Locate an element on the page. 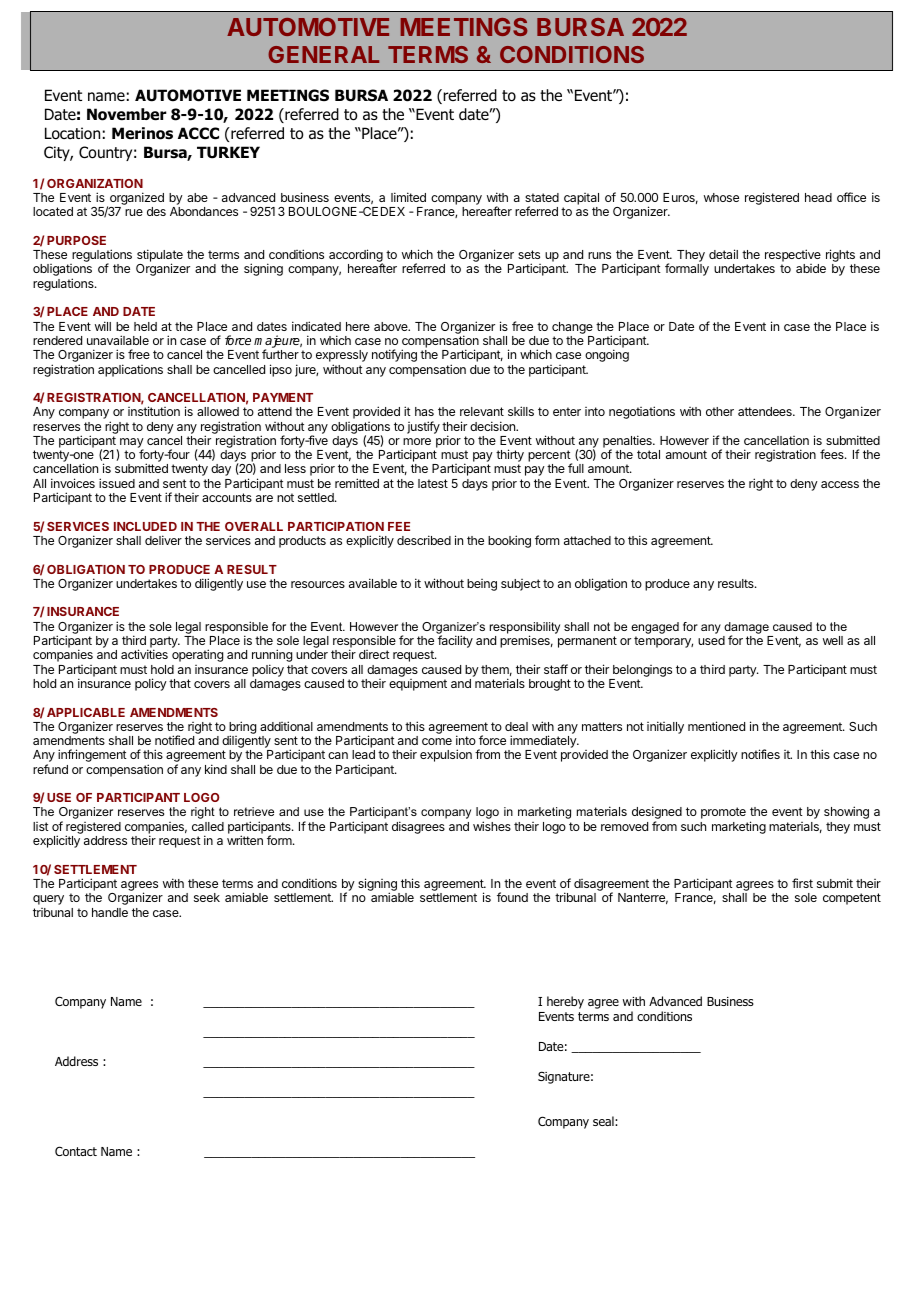 Image resolution: width=924 pixels, height=1308 pixels. held is located at coordinates (145, 326).
